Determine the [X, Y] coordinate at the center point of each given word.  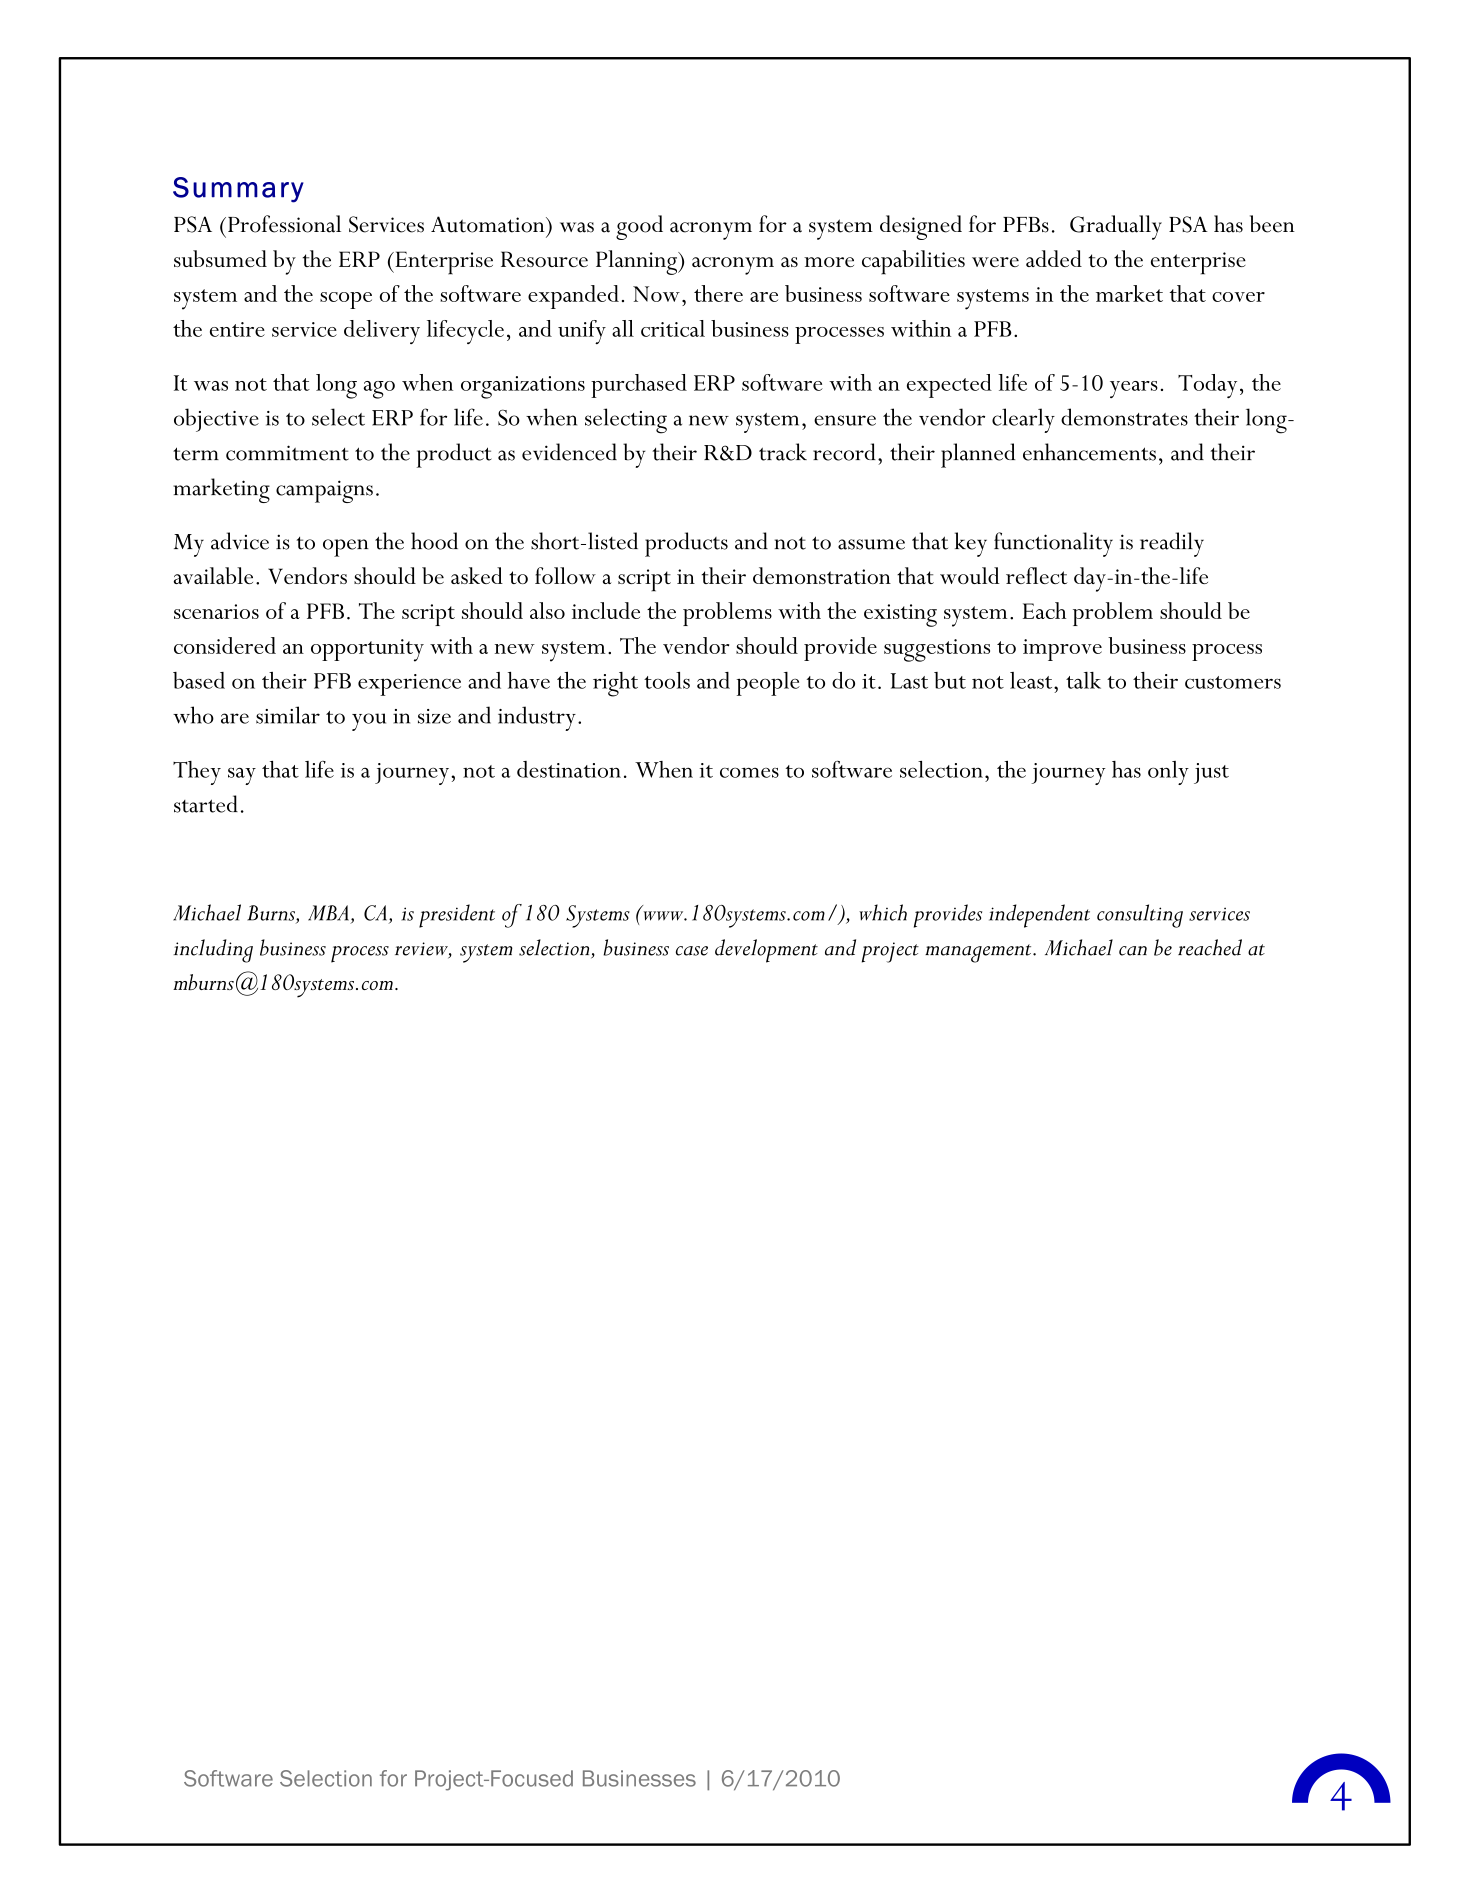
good [639, 227]
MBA [328, 913]
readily [1172, 544]
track [783, 452]
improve [1062, 650]
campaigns [324, 491]
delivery [382, 332]
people [768, 684]
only [1168, 773]
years [1134, 389]
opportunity [367, 650]
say [242, 776]
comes [749, 772]
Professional [284, 224]
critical [673, 328]
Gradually [1116, 227]
